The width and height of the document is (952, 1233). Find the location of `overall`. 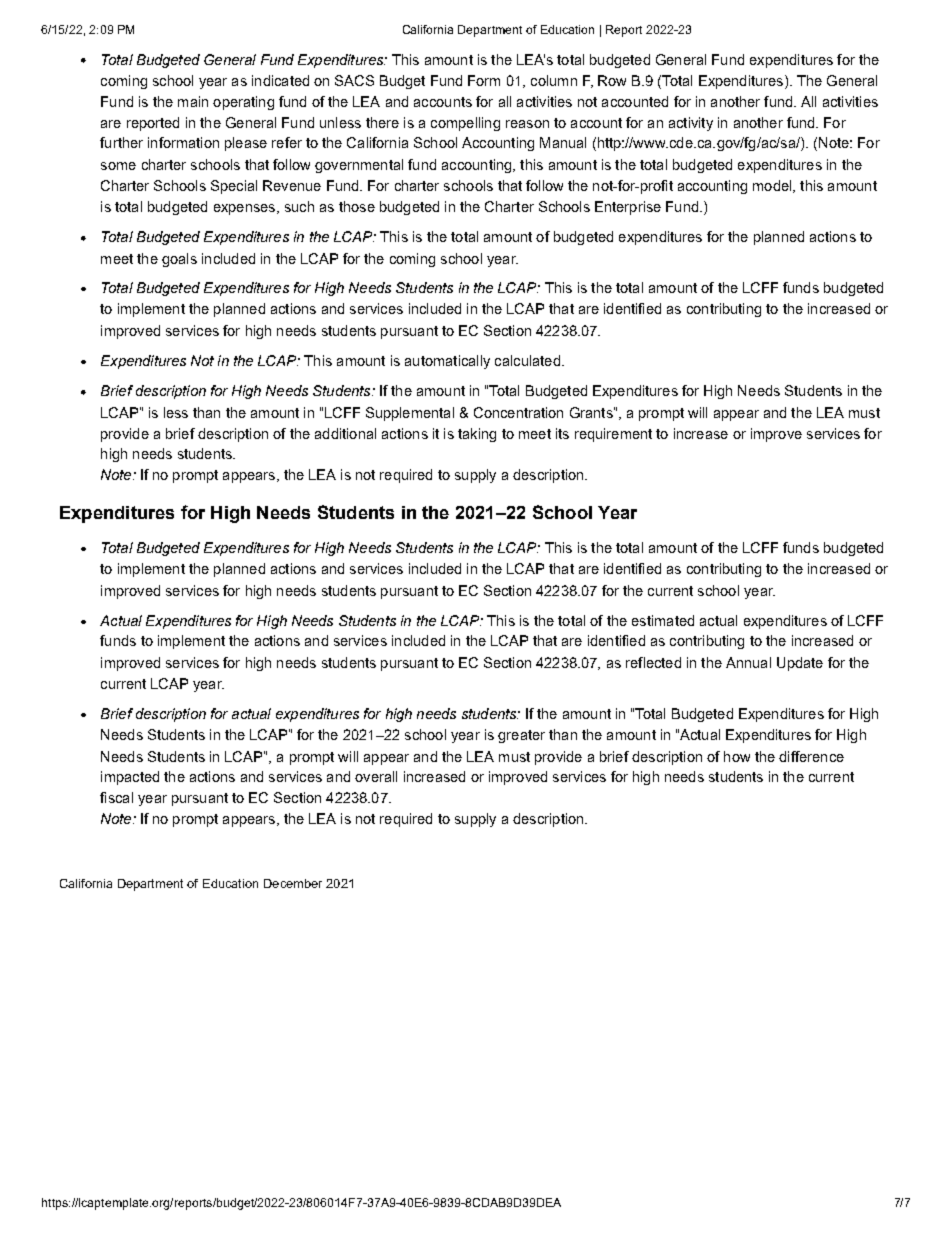

overall is located at coordinates (376, 776).
